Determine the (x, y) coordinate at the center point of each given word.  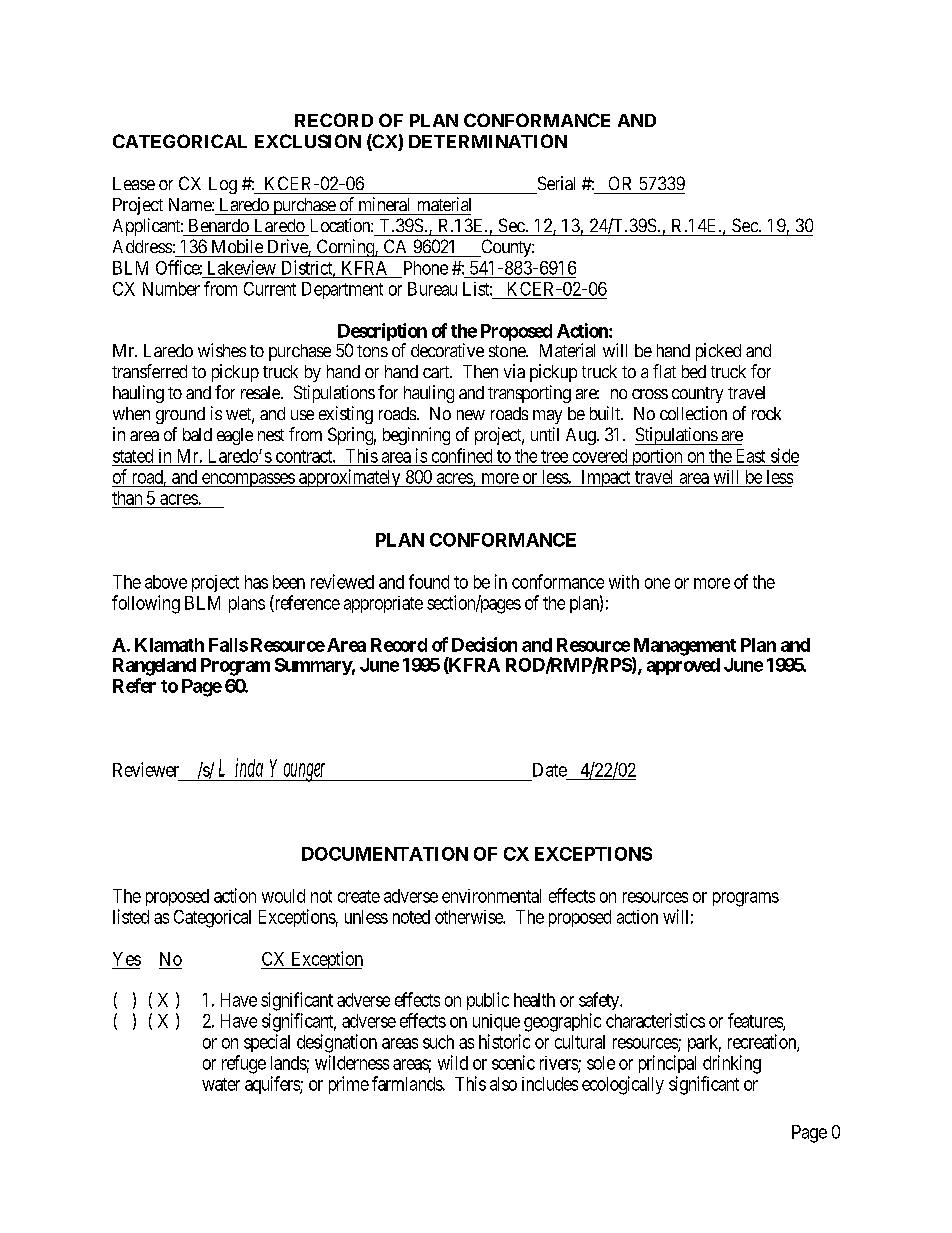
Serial (556, 183)
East (751, 456)
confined (462, 455)
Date (550, 770)
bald (197, 434)
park (704, 1043)
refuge (244, 1064)
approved (683, 666)
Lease (134, 183)
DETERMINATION (488, 141)
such (438, 1042)
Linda (241, 767)
